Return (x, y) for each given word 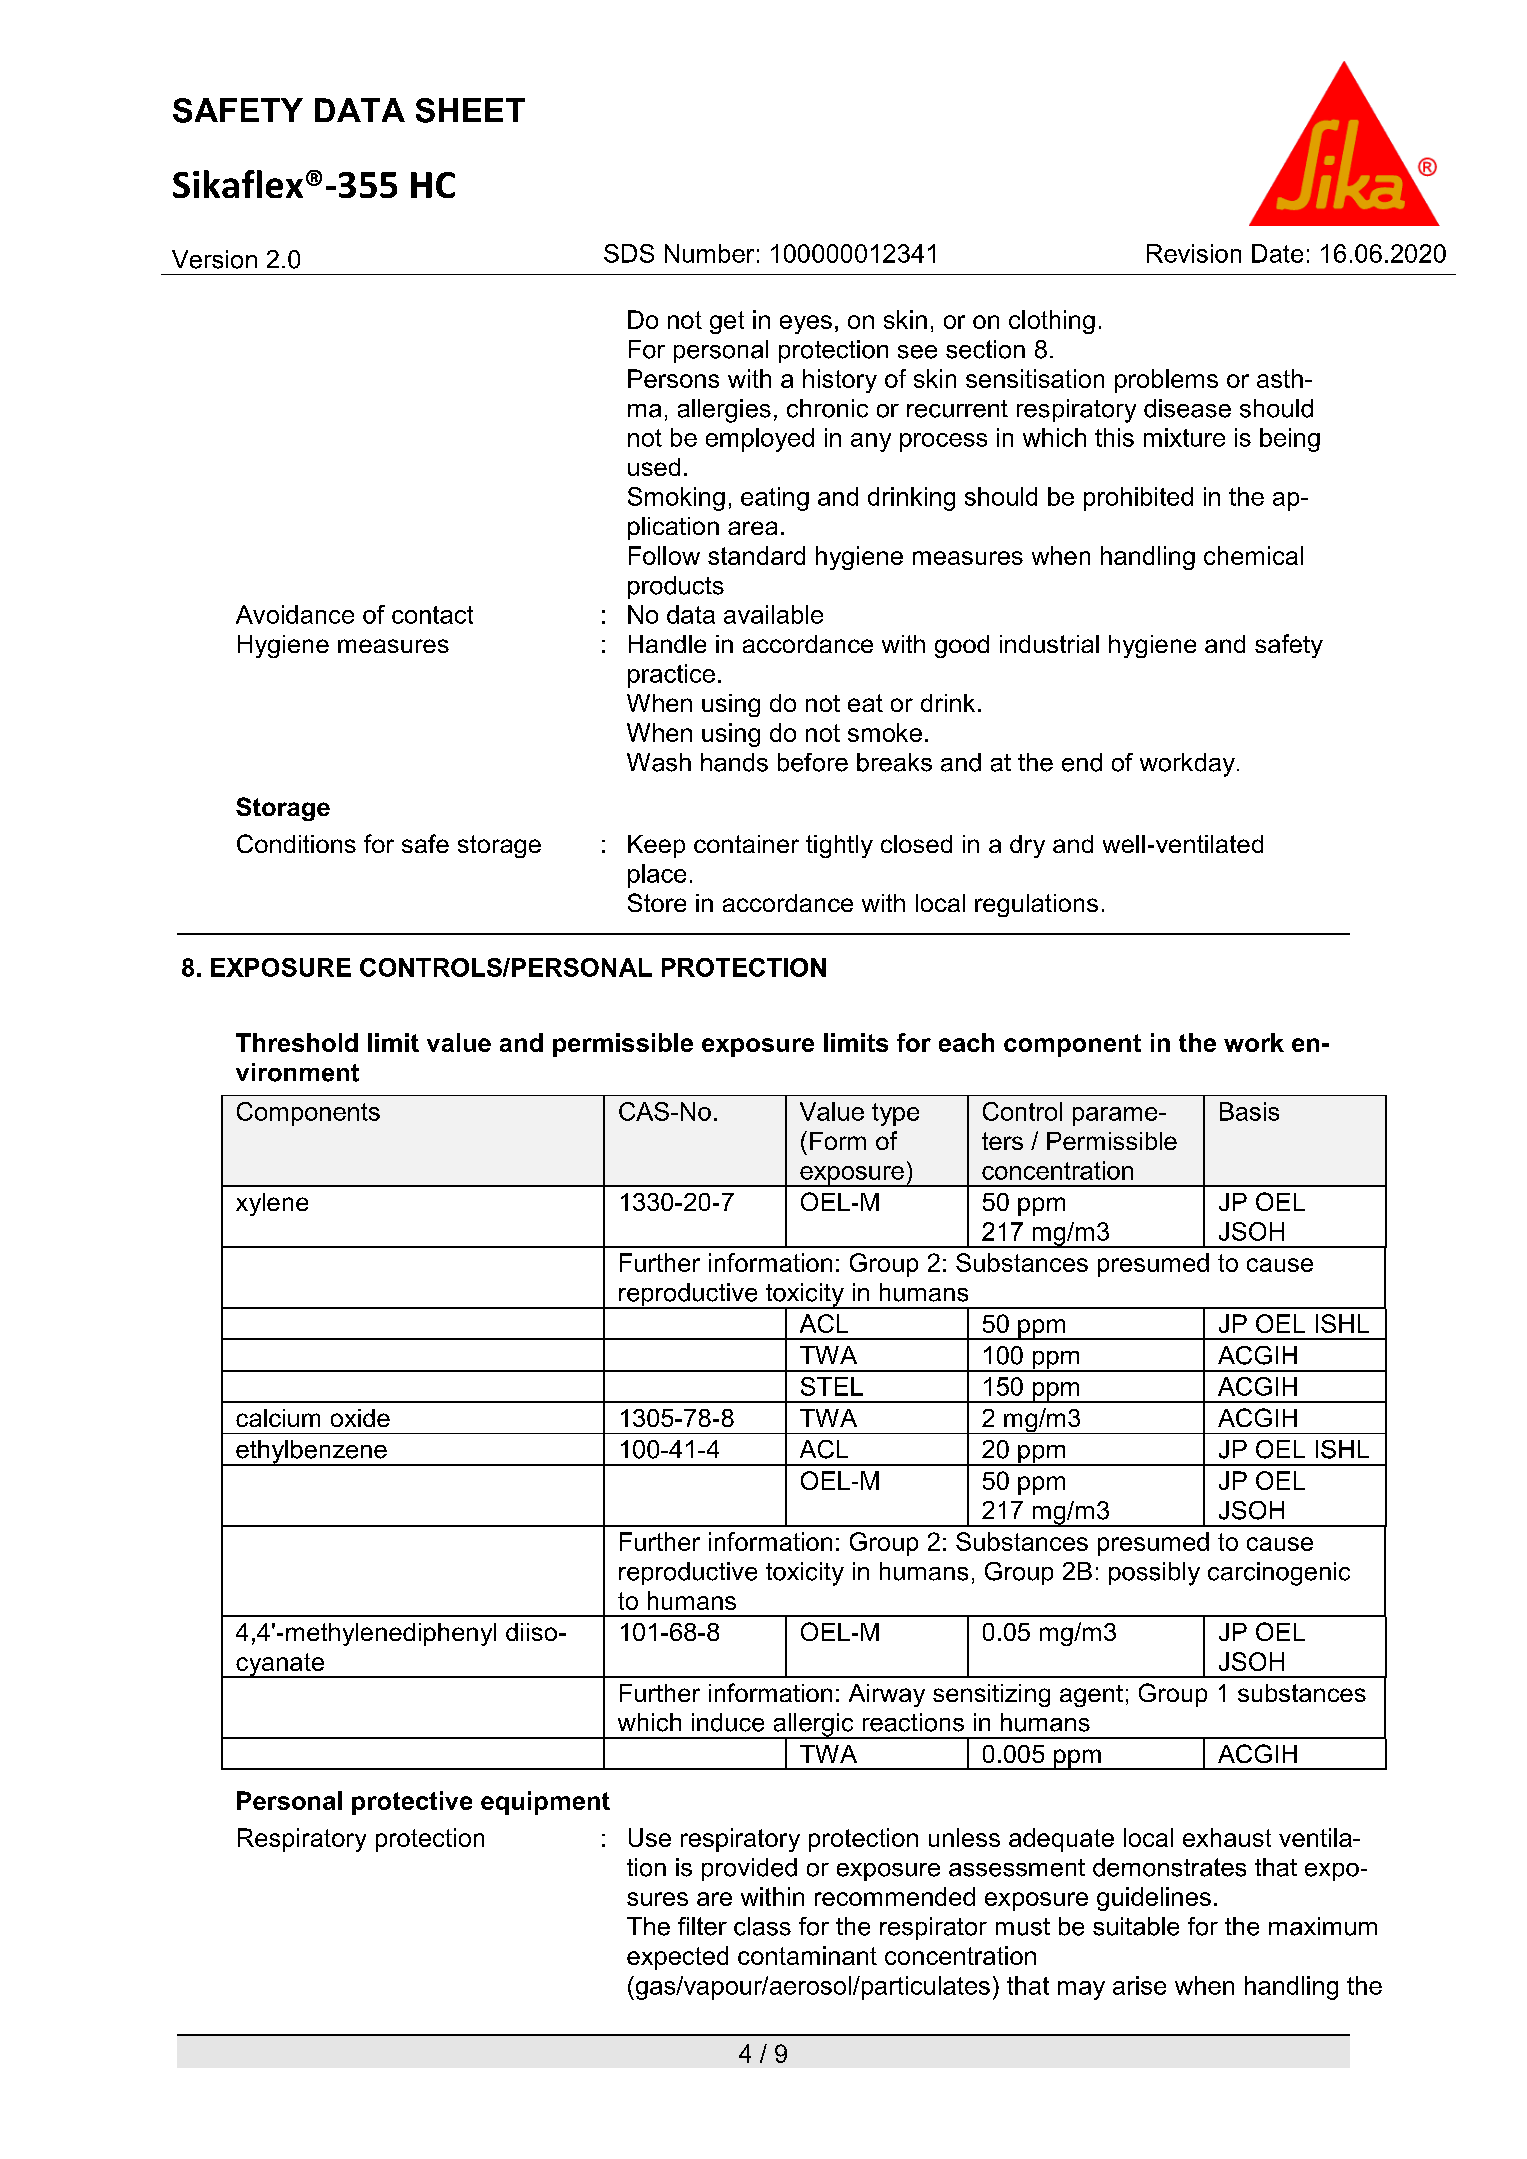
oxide (360, 1418)
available (773, 614)
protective (412, 1803)
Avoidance (295, 614)
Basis (1249, 1111)
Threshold (297, 1042)
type (895, 1114)
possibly (1154, 1574)
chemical (1253, 555)
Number (709, 253)
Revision (1194, 253)
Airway (887, 1695)
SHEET (470, 110)
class (762, 1926)
